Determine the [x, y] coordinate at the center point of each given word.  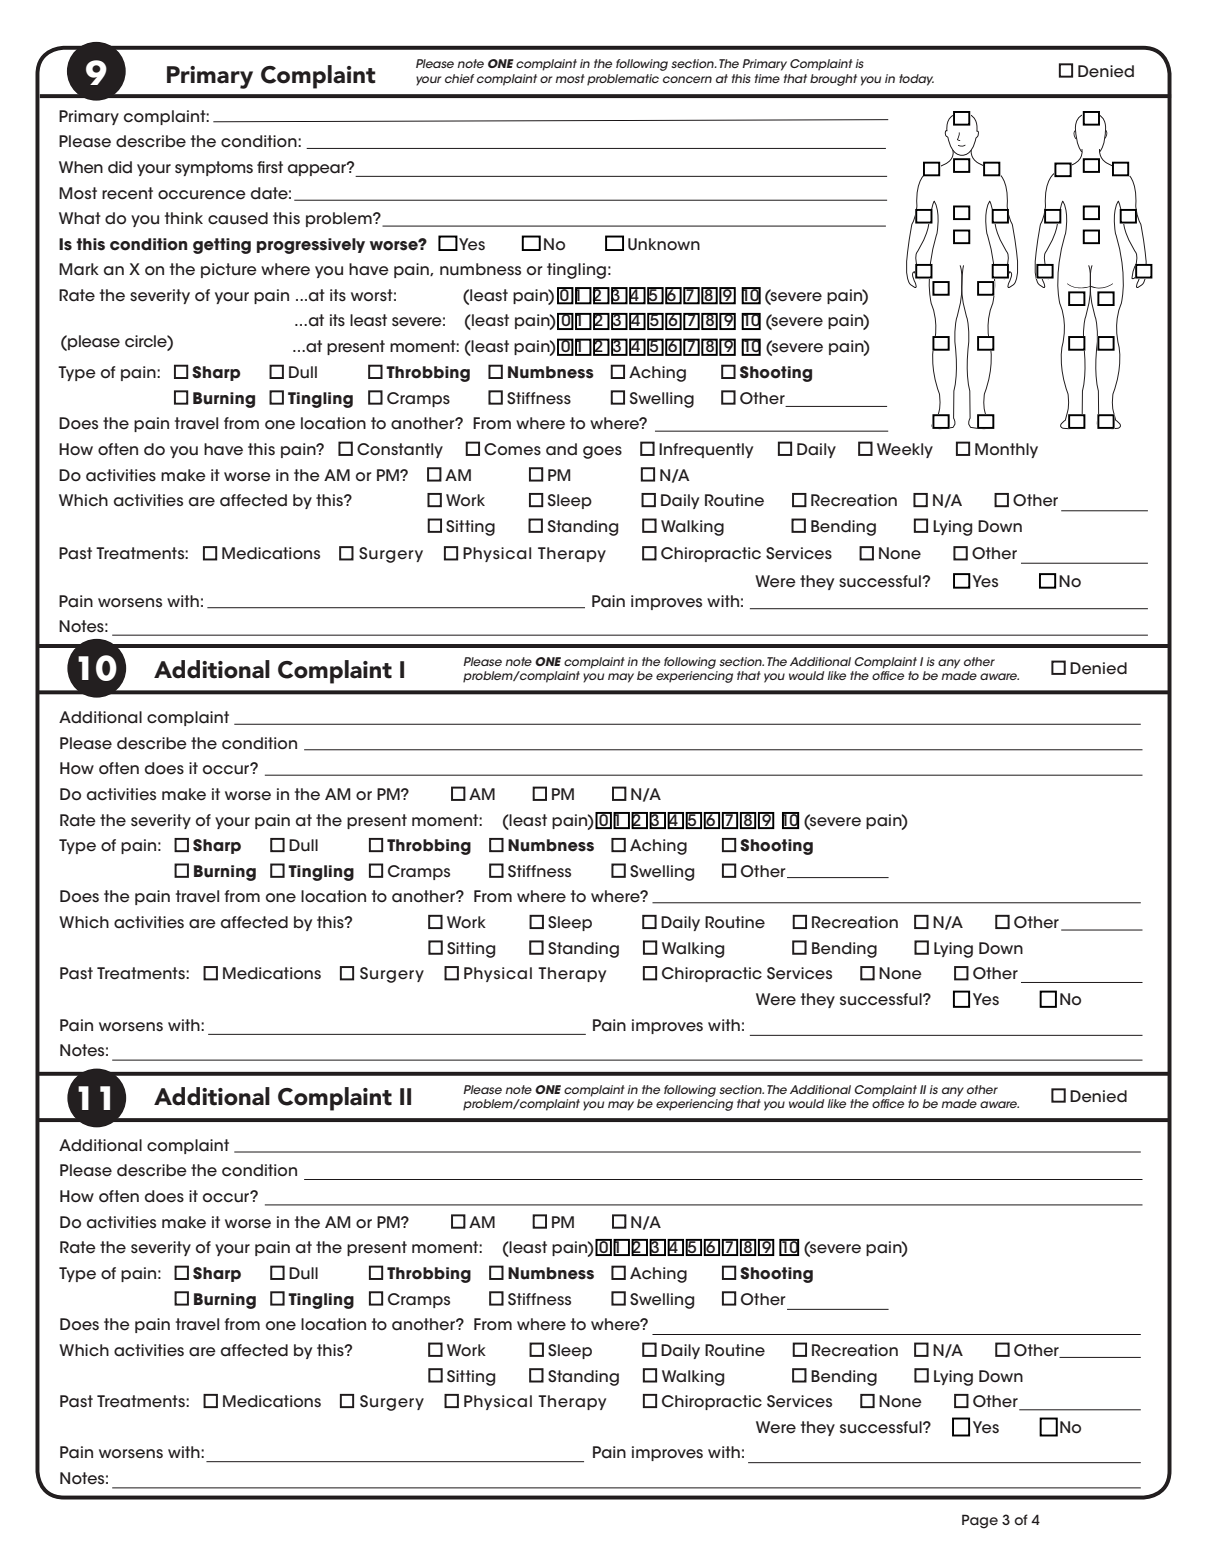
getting [222, 246]
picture [229, 270]
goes [602, 452]
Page [980, 1521]
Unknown [664, 244]
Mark [79, 269]
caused [238, 218]
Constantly [400, 450]
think [184, 218]
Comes [512, 449]
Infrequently [706, 450]
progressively [311, 246]
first [270, 167]
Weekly [905, 450]
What [80, 218]
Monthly [1006, 450]
